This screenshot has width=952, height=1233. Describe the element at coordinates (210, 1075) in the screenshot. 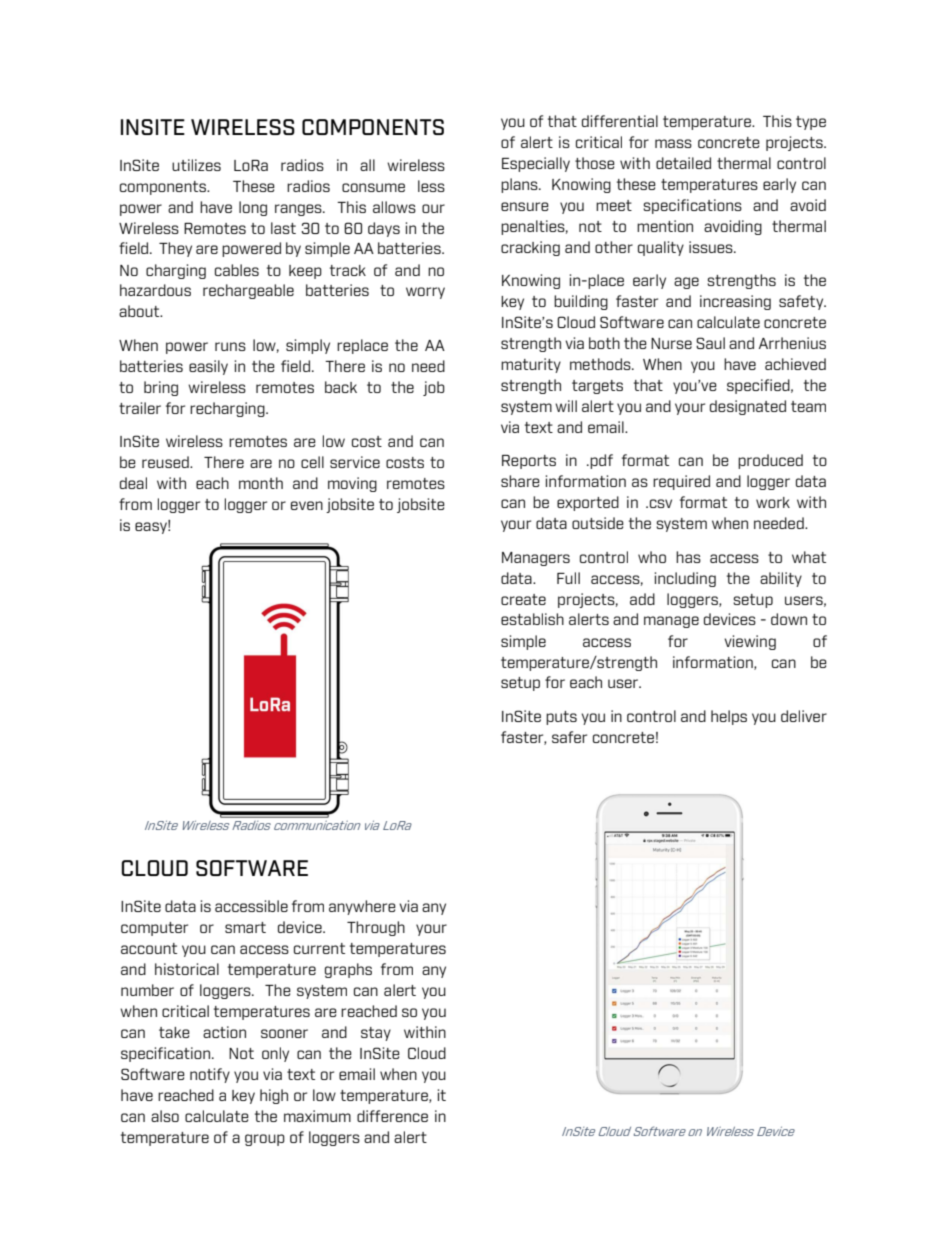

I see `notify` at that location.
